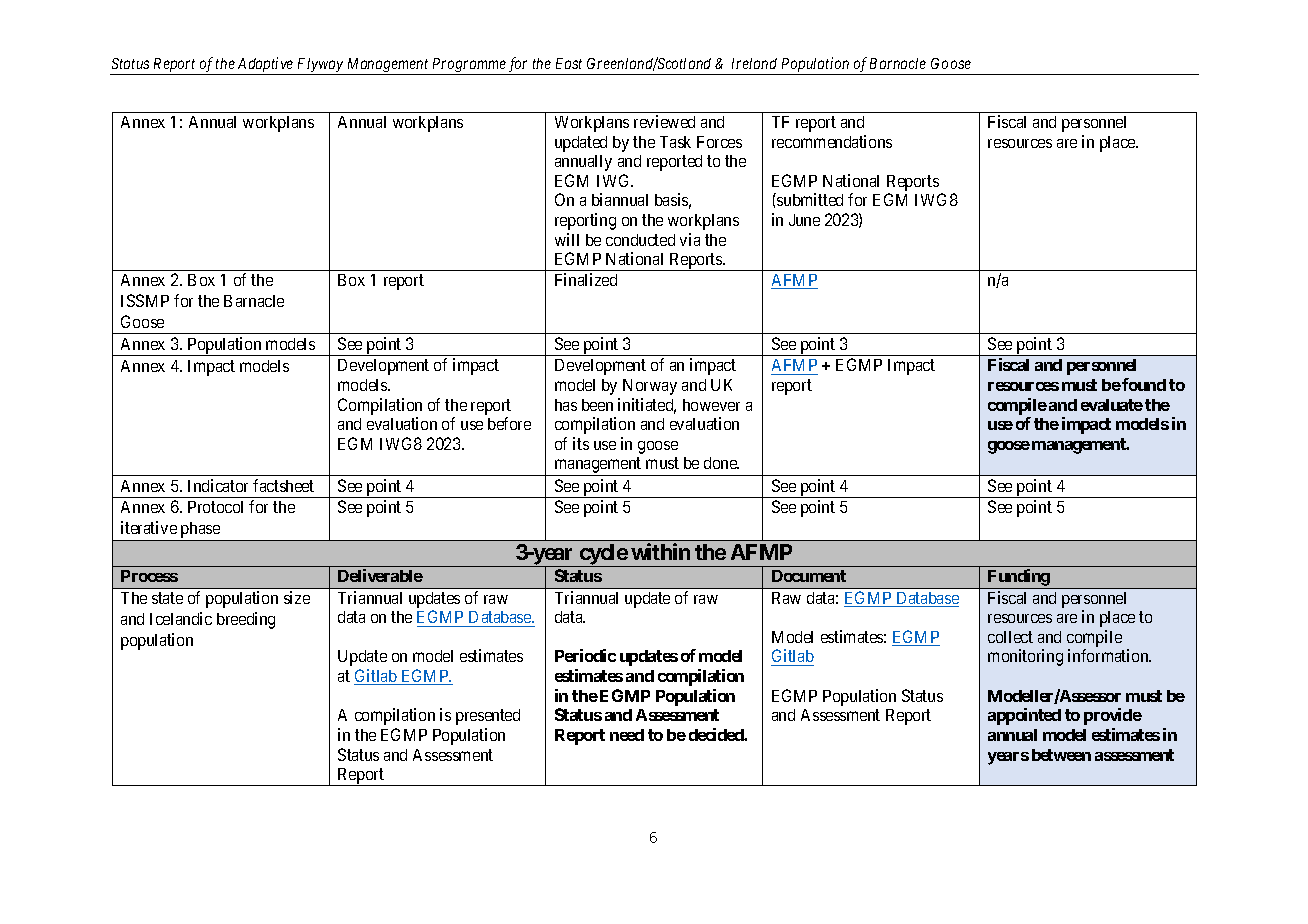  What do you see at coordinates (1112, 405) in the image?
I see `evaluate` at bounding box center [1112, 405].
